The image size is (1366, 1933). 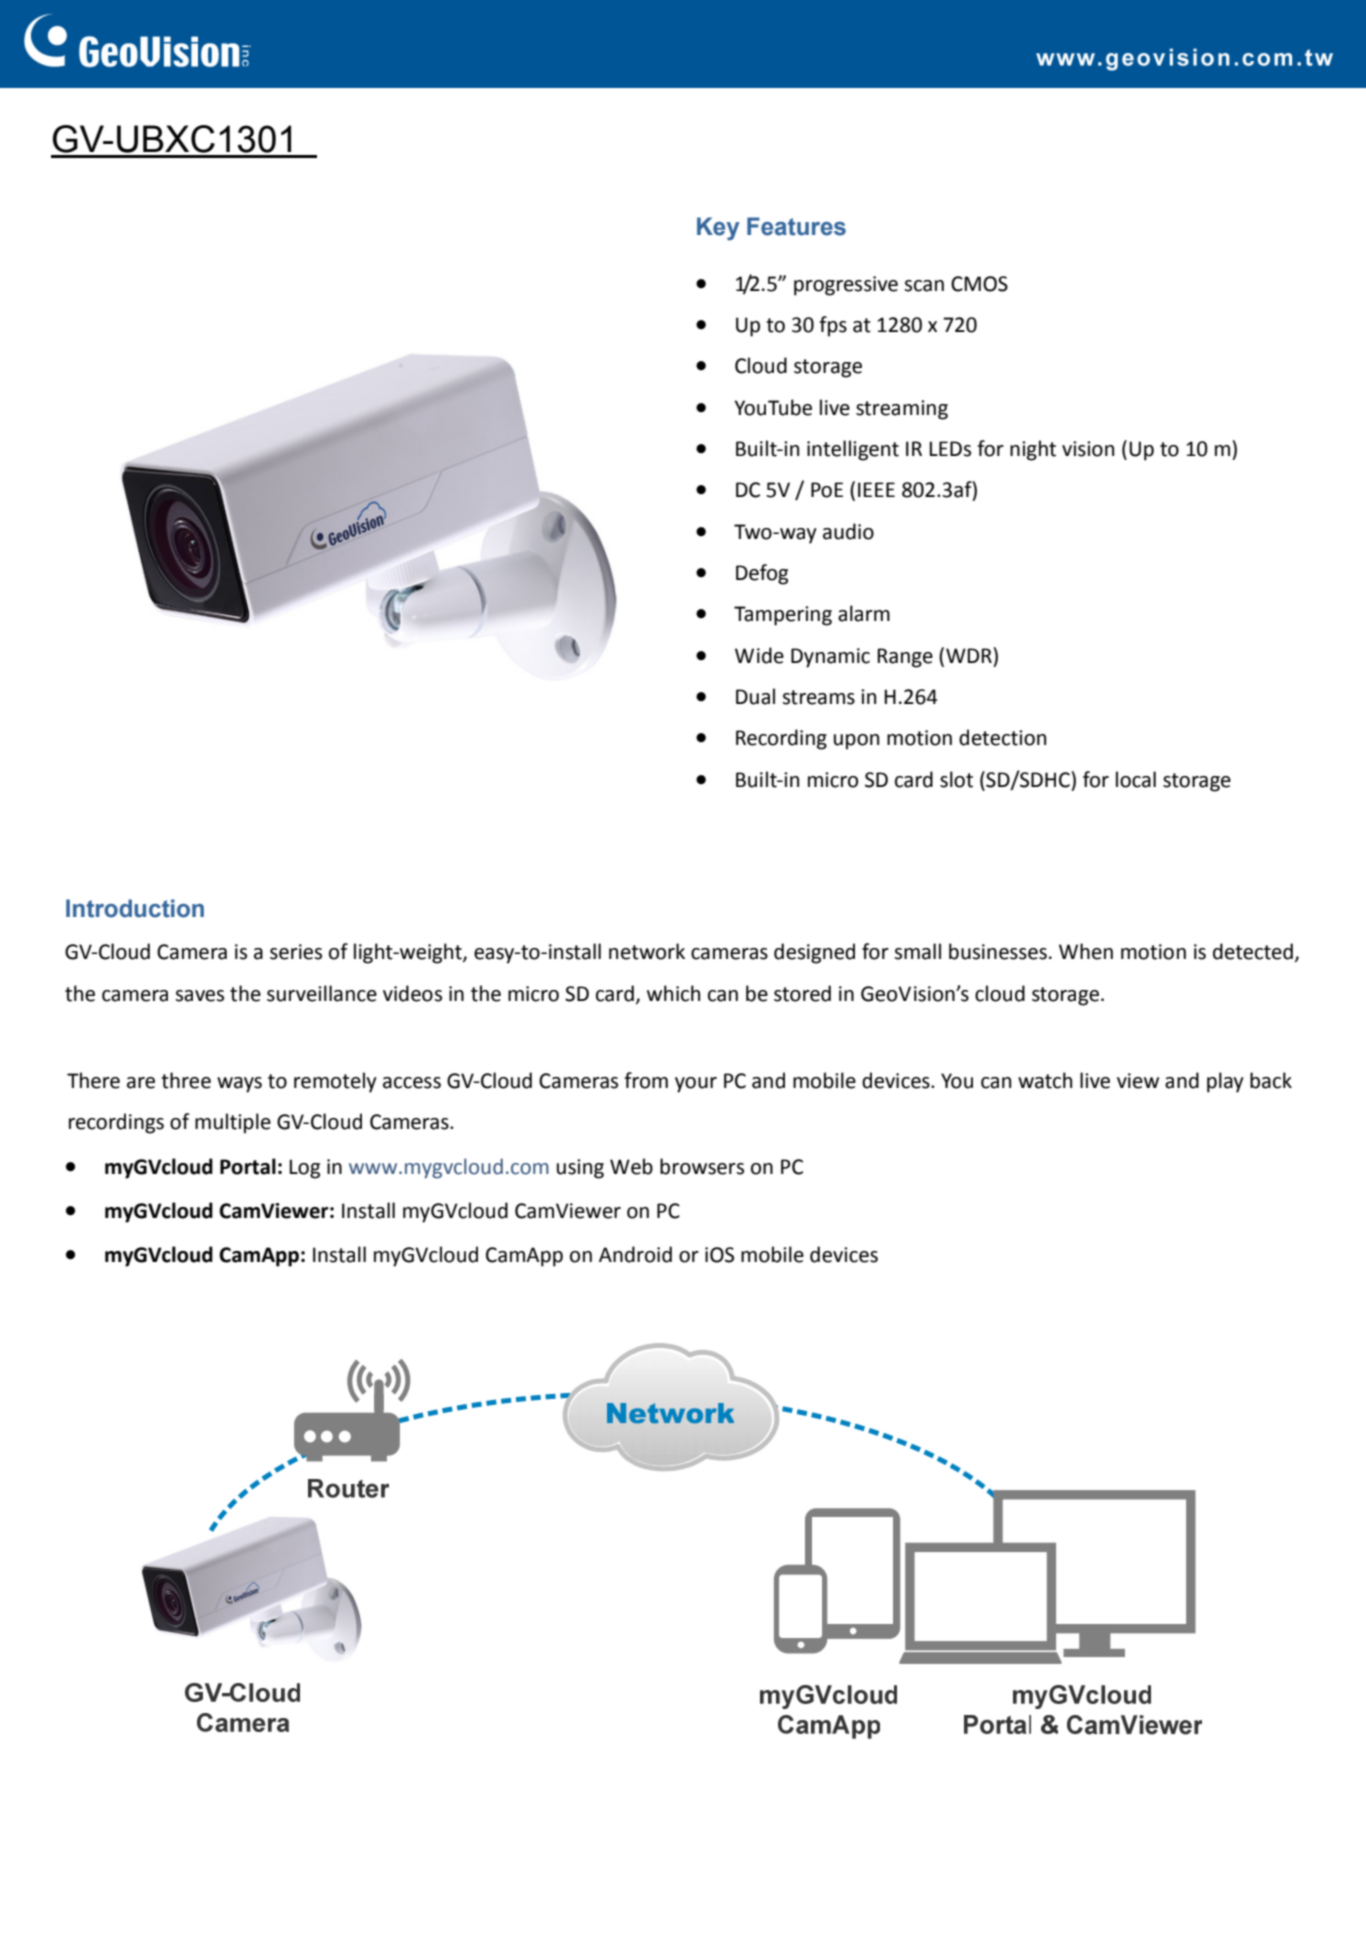 I want to click on Portal, so click(x=248, y=1166).
